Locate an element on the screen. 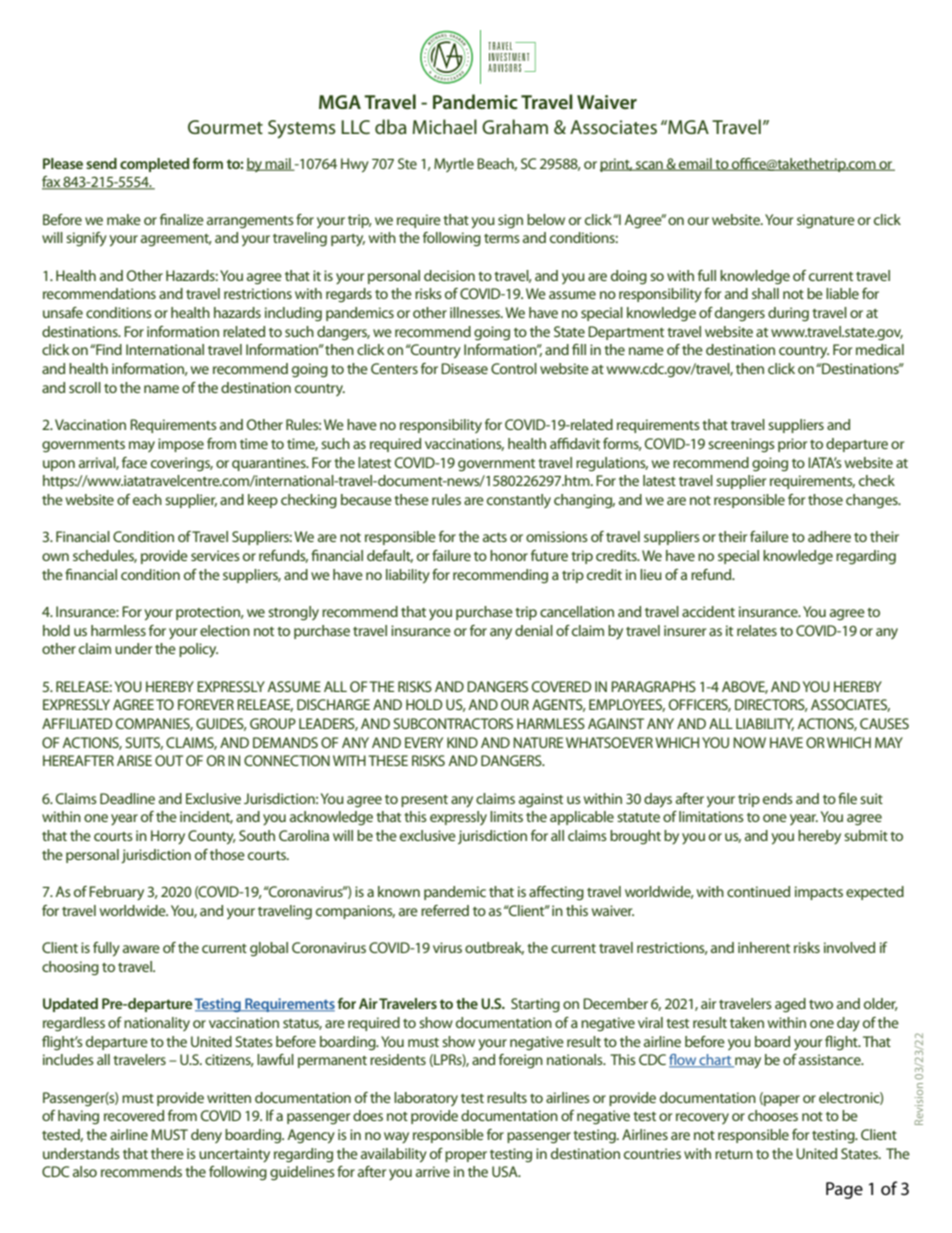 The height and width of the screenshot is (1233, 952). services is located at coordinates (215, 555).
